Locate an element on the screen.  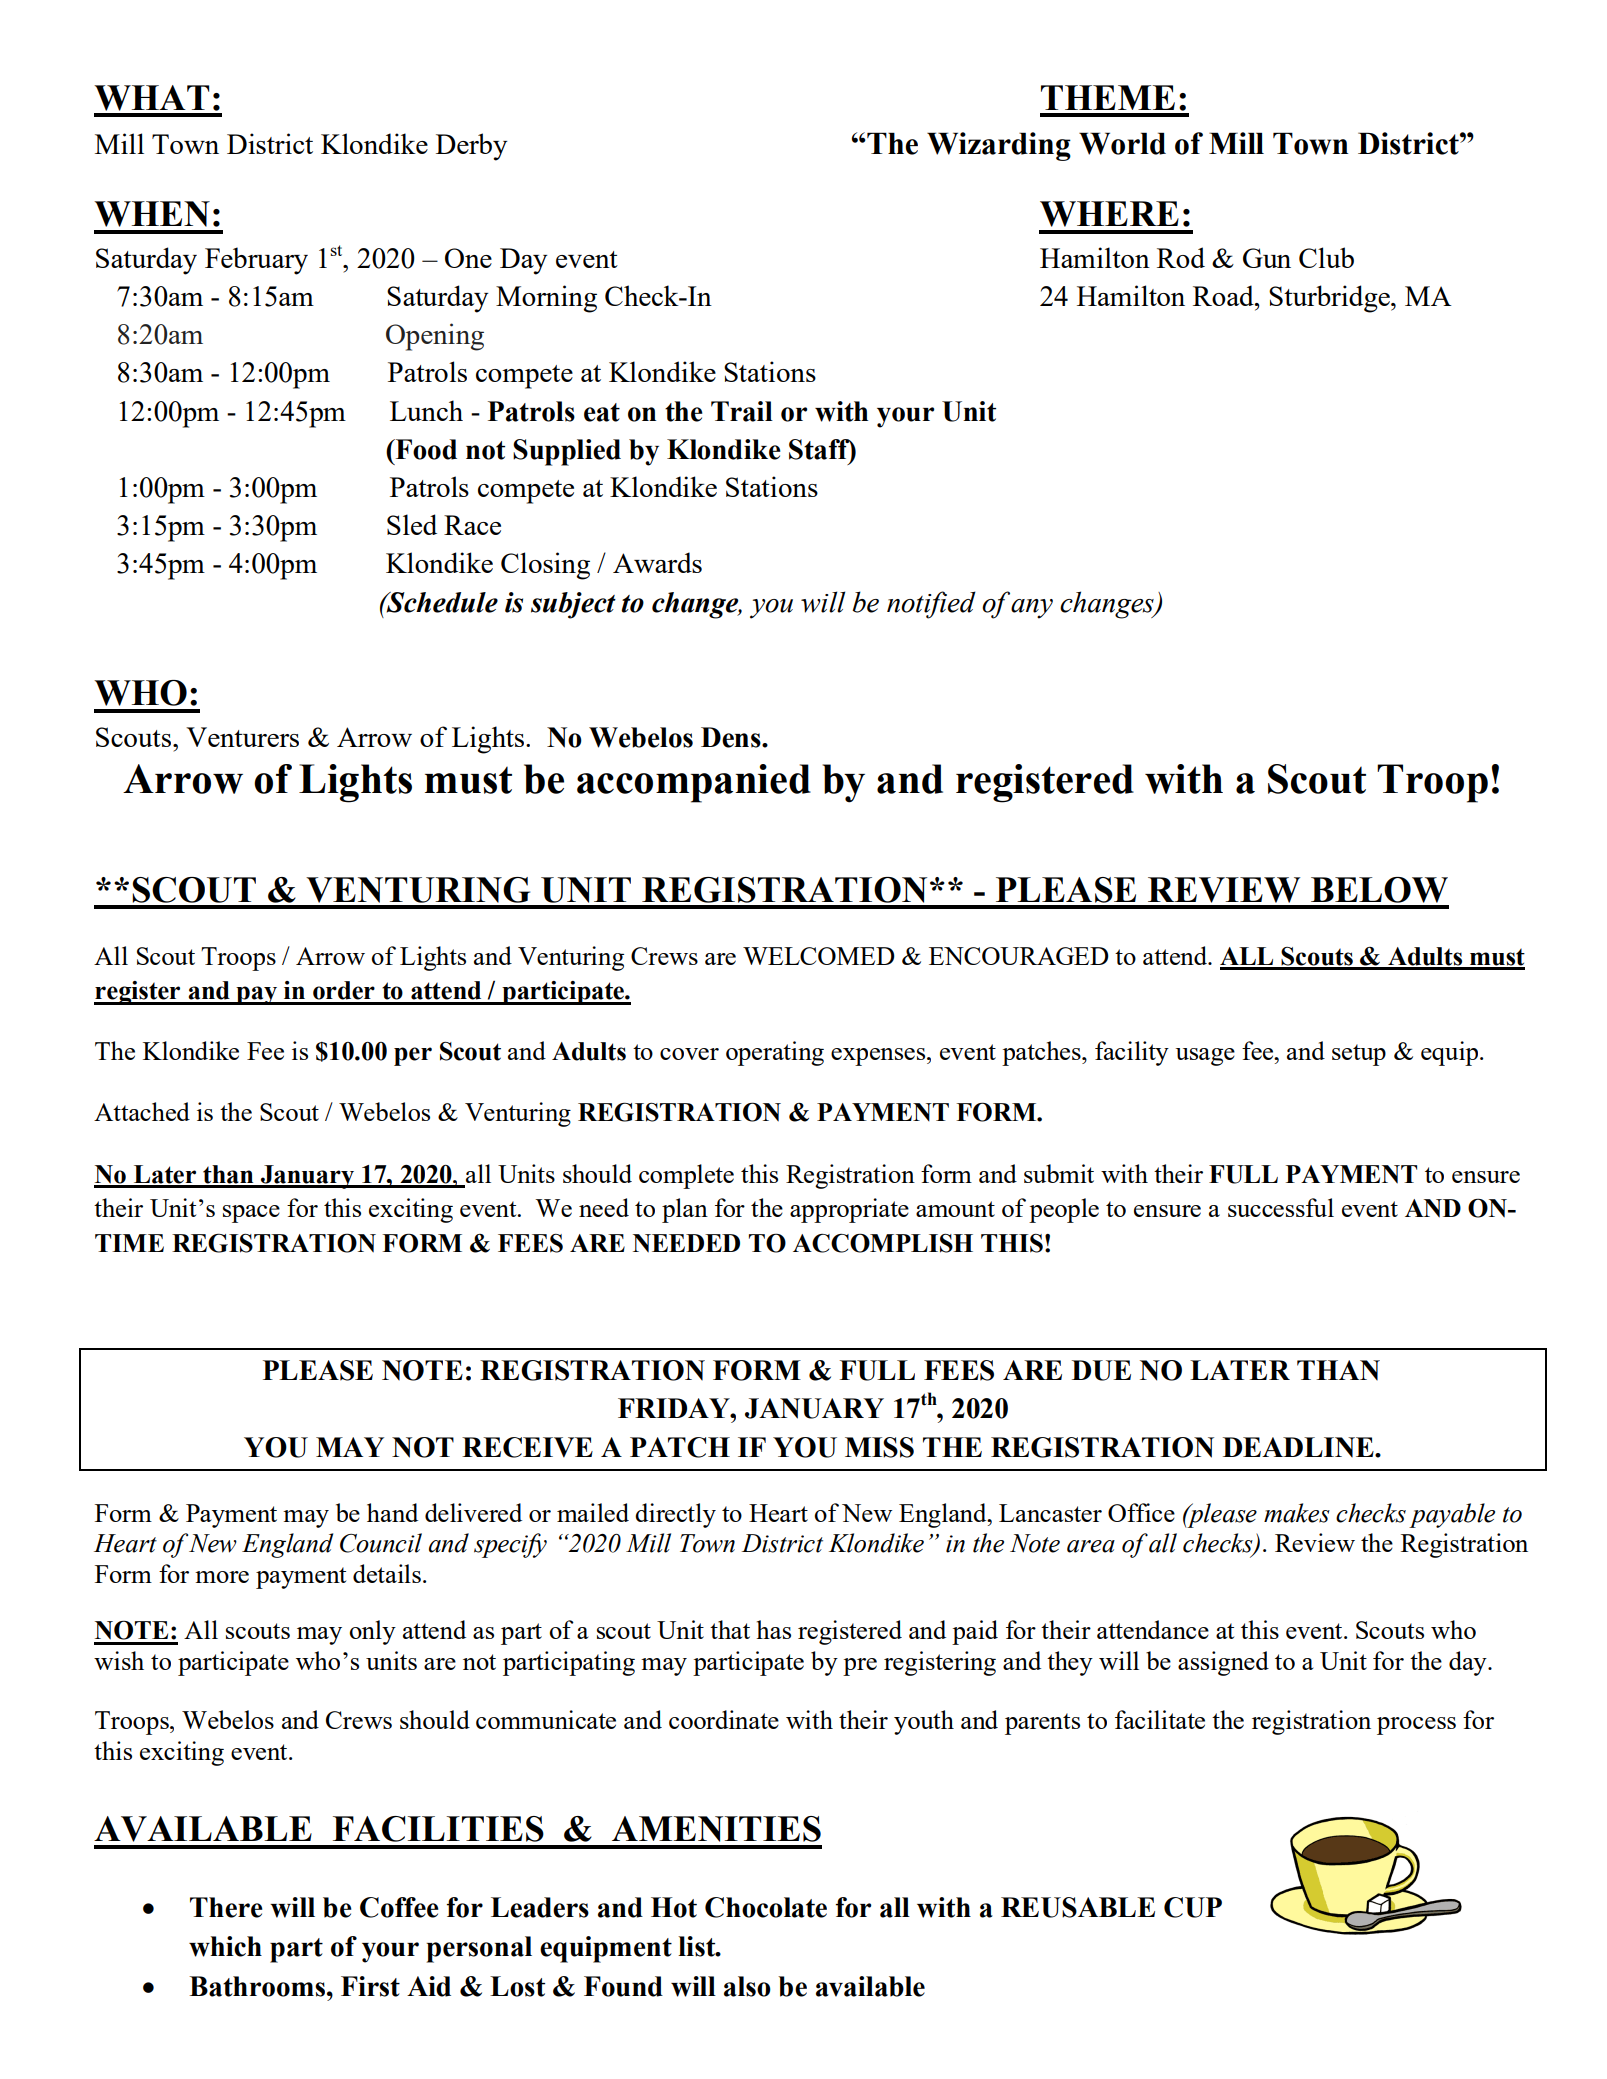
Chocolate is located at coordinates (766, 1907).
